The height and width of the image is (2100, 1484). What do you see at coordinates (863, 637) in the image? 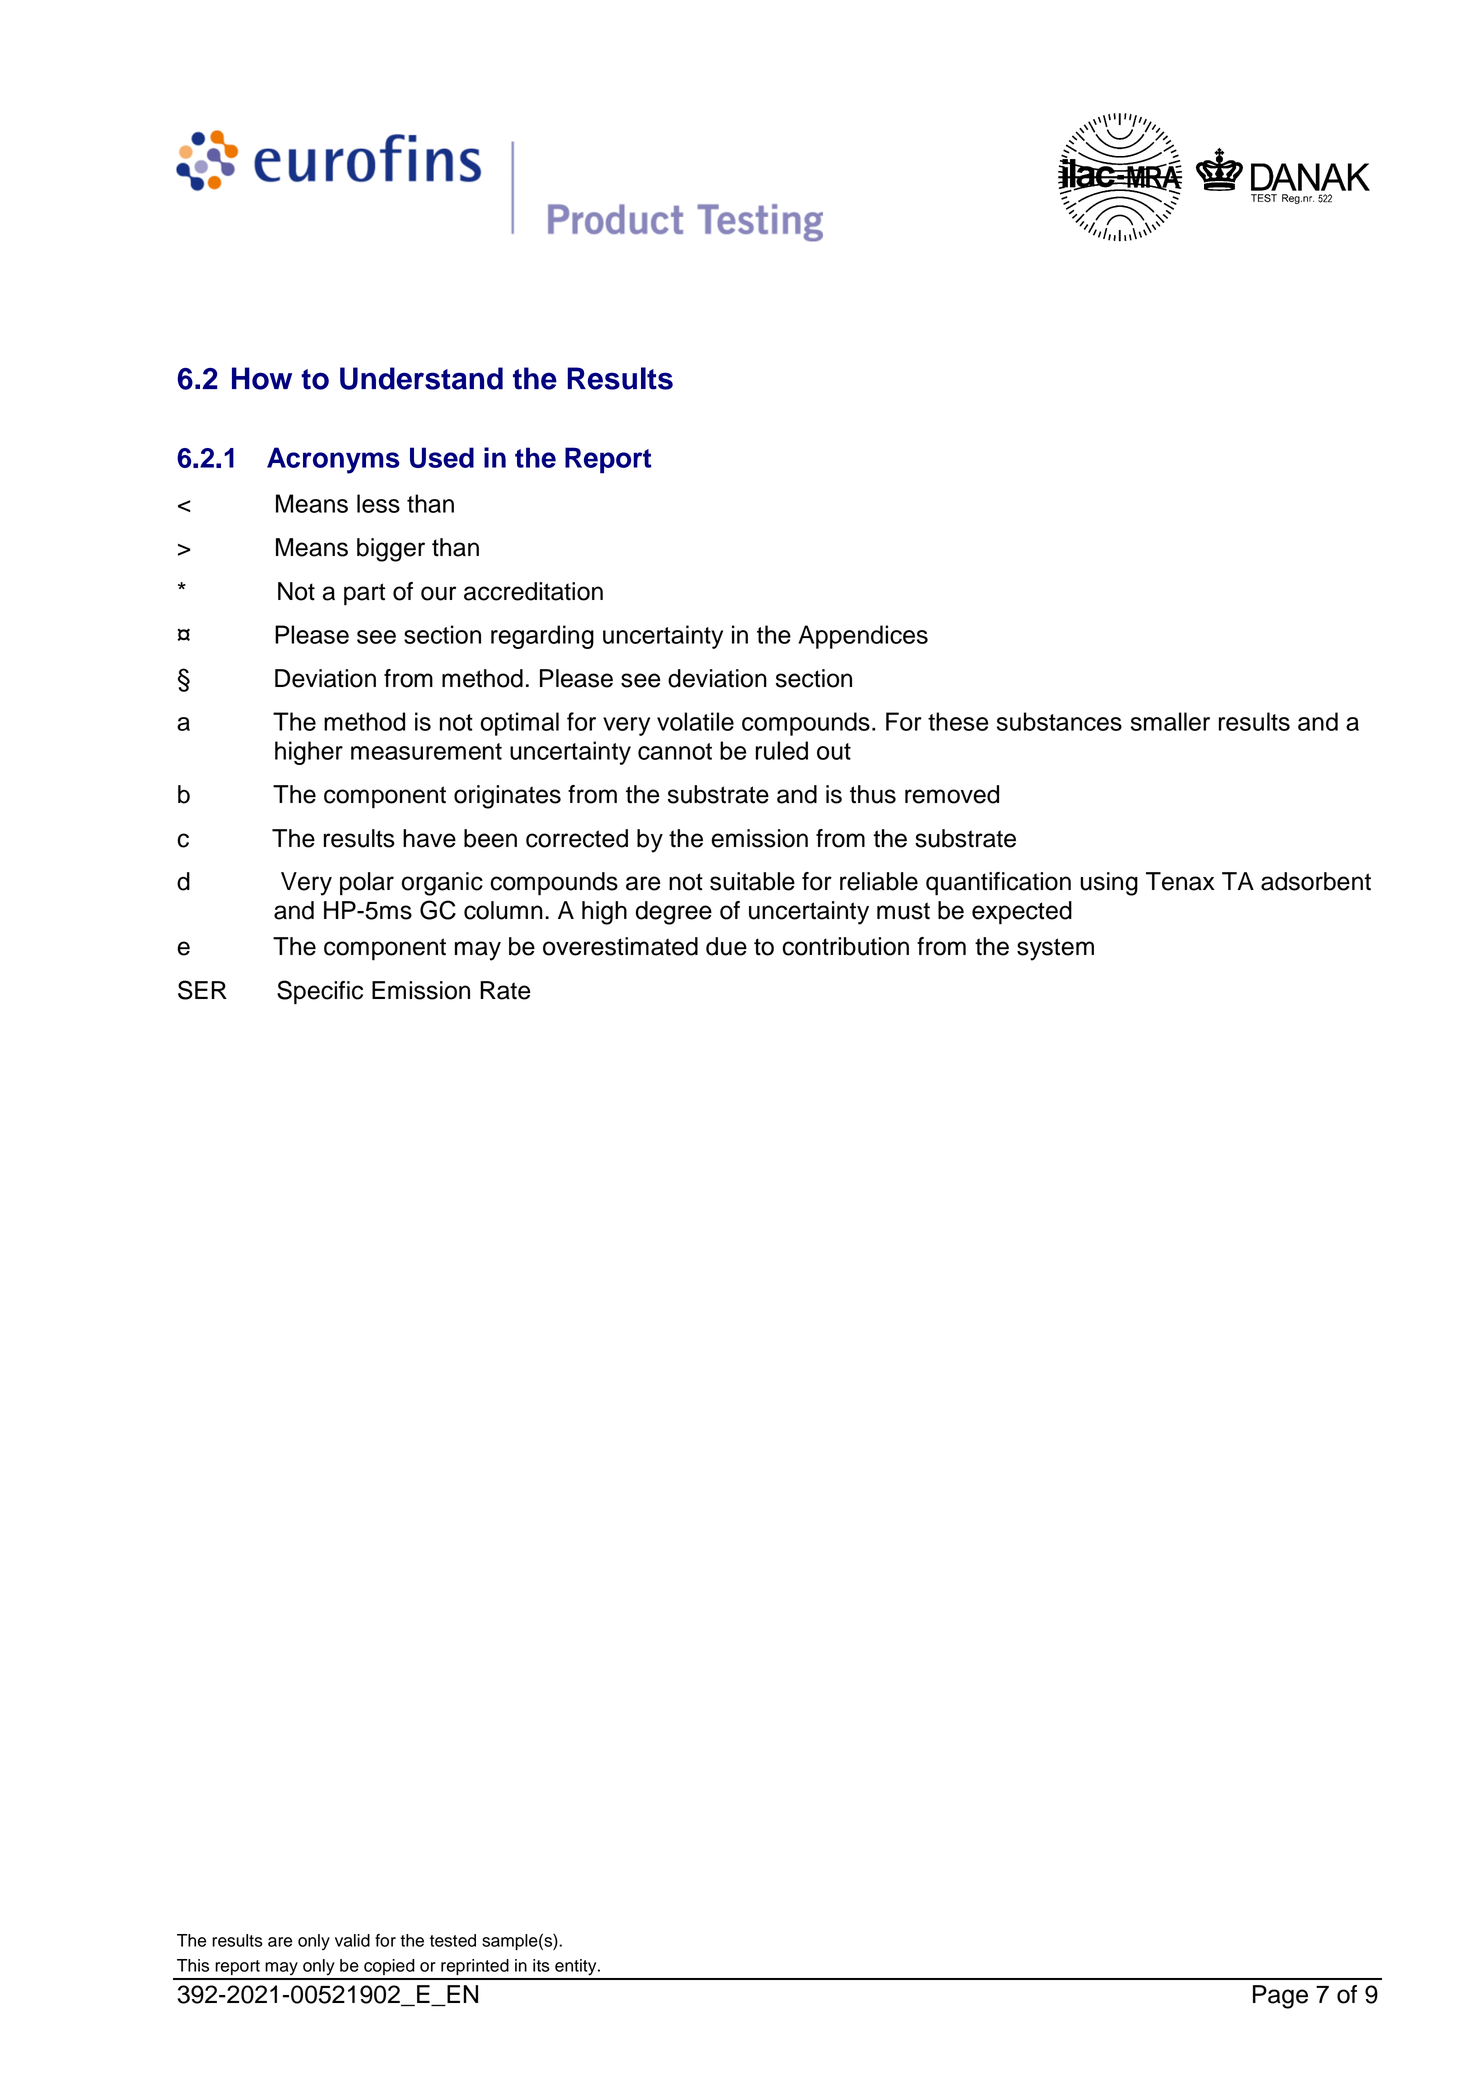
I see `Appendices` at bounding box center [863, 637].
